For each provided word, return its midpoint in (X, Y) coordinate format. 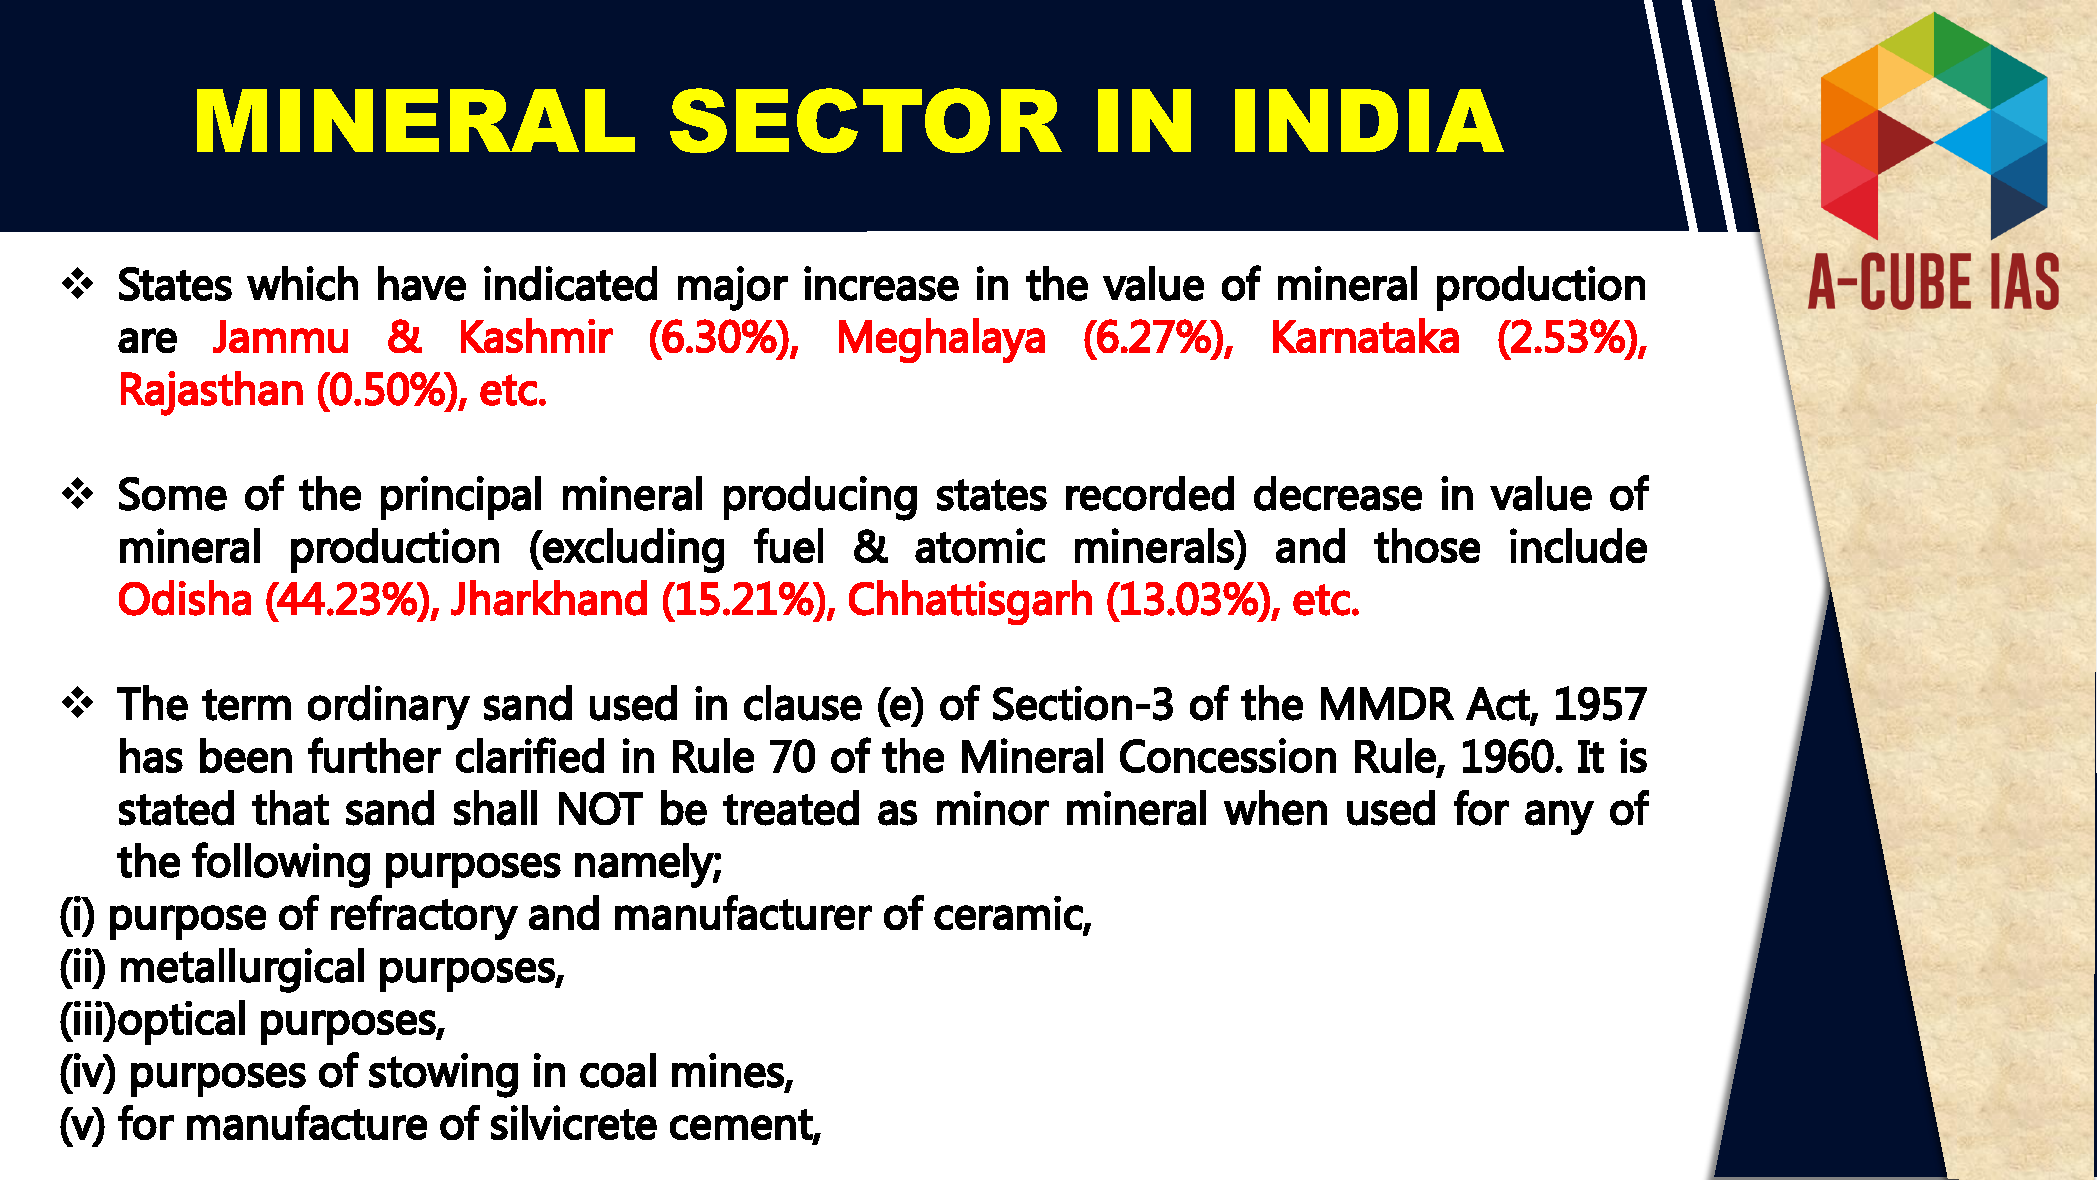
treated (791, 808)
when (1275, 808)
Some (173, 494)
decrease (1338, 493)
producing (820, 498)
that (290, 808)
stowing (443, 1075)
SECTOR (866, 120)
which (302, 283)
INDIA (1369, 120)
